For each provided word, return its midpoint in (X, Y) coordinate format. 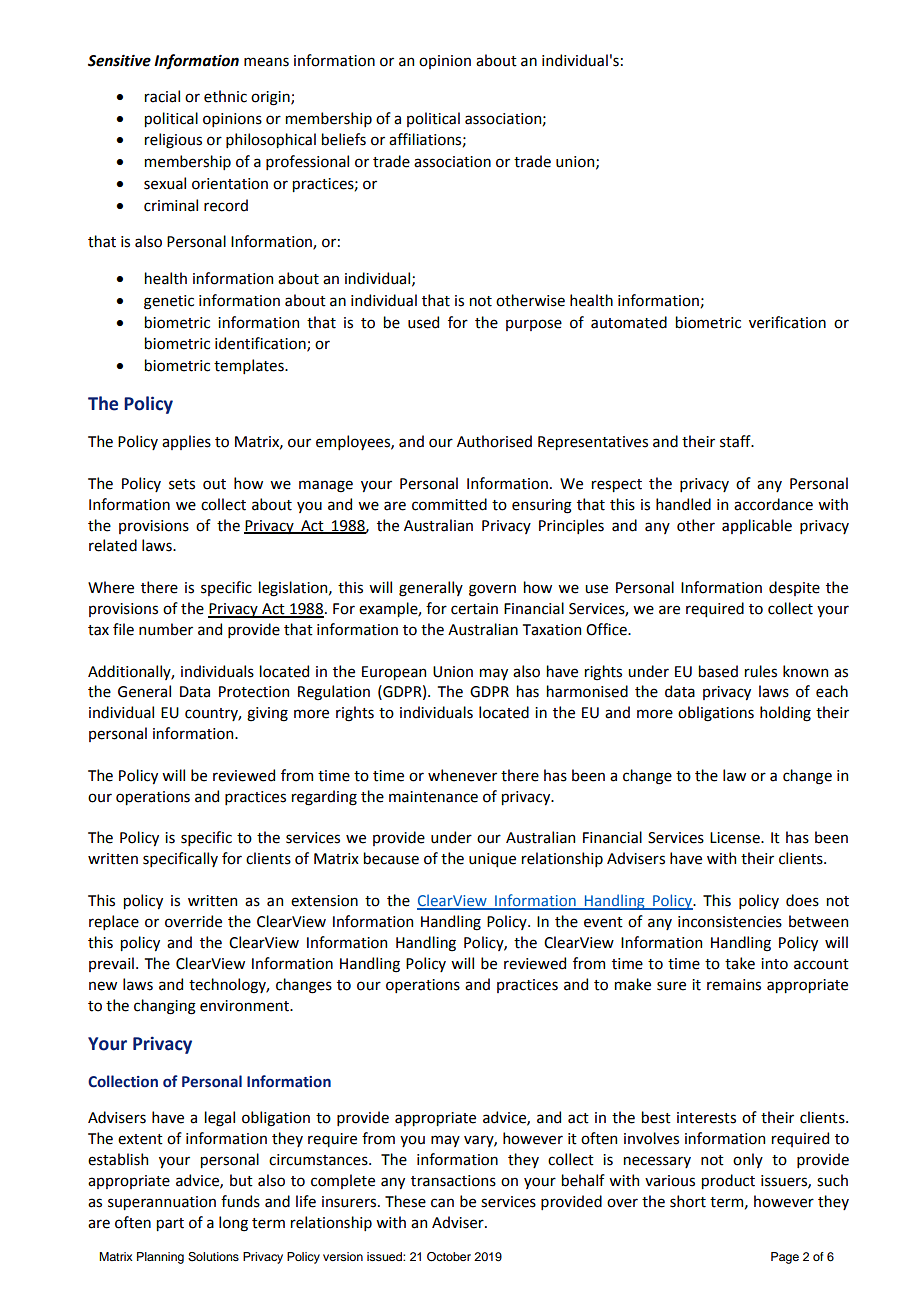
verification (787, 322)
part (170, 1224)
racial (162, 96)
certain (474, 609)
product (728, 1181)
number (166, 629)
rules (761, 671)
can (442, 1203)
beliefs (344, 139)
